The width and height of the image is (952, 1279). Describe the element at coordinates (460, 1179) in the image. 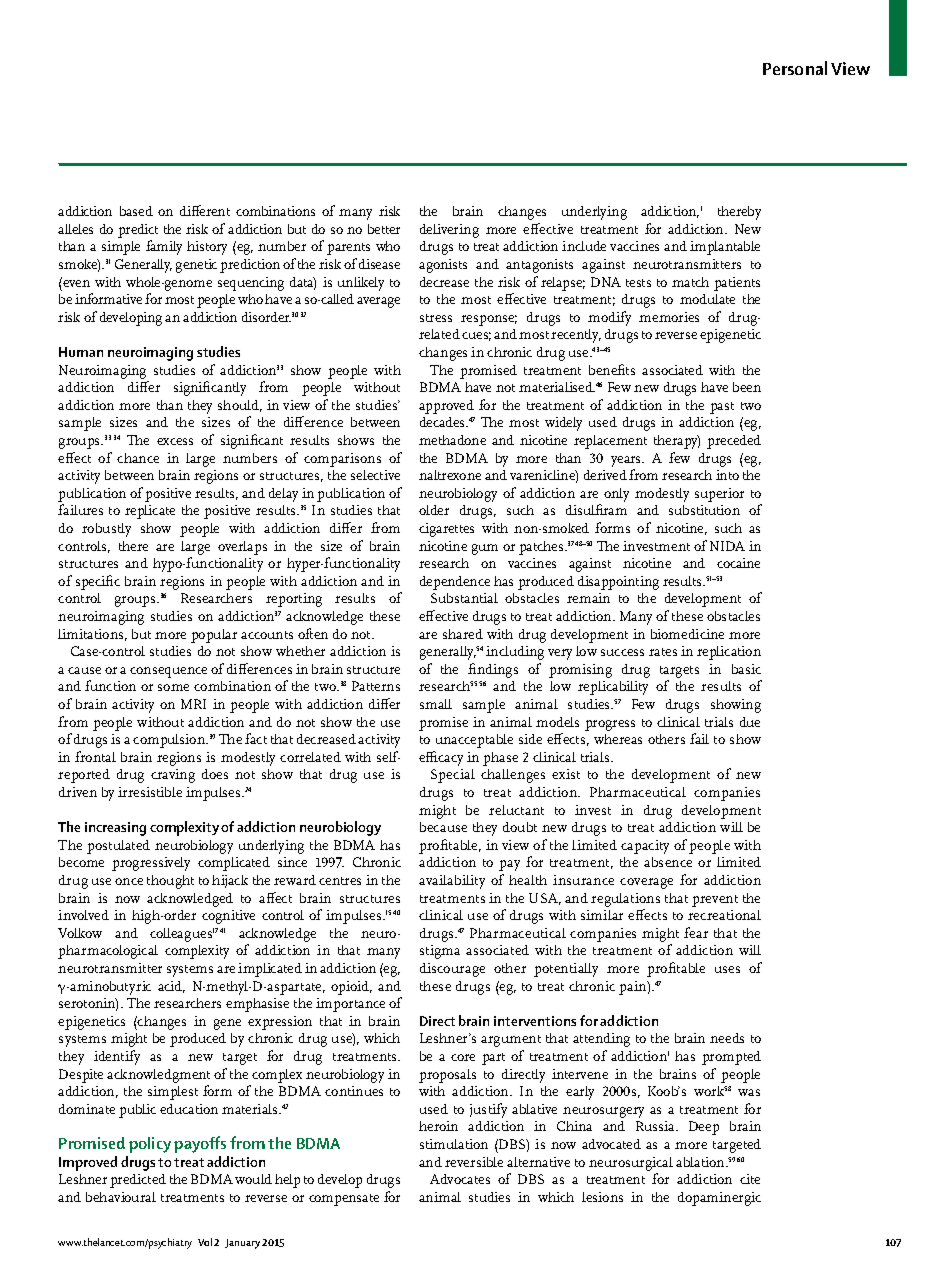

I see `Advocates` at that location.
